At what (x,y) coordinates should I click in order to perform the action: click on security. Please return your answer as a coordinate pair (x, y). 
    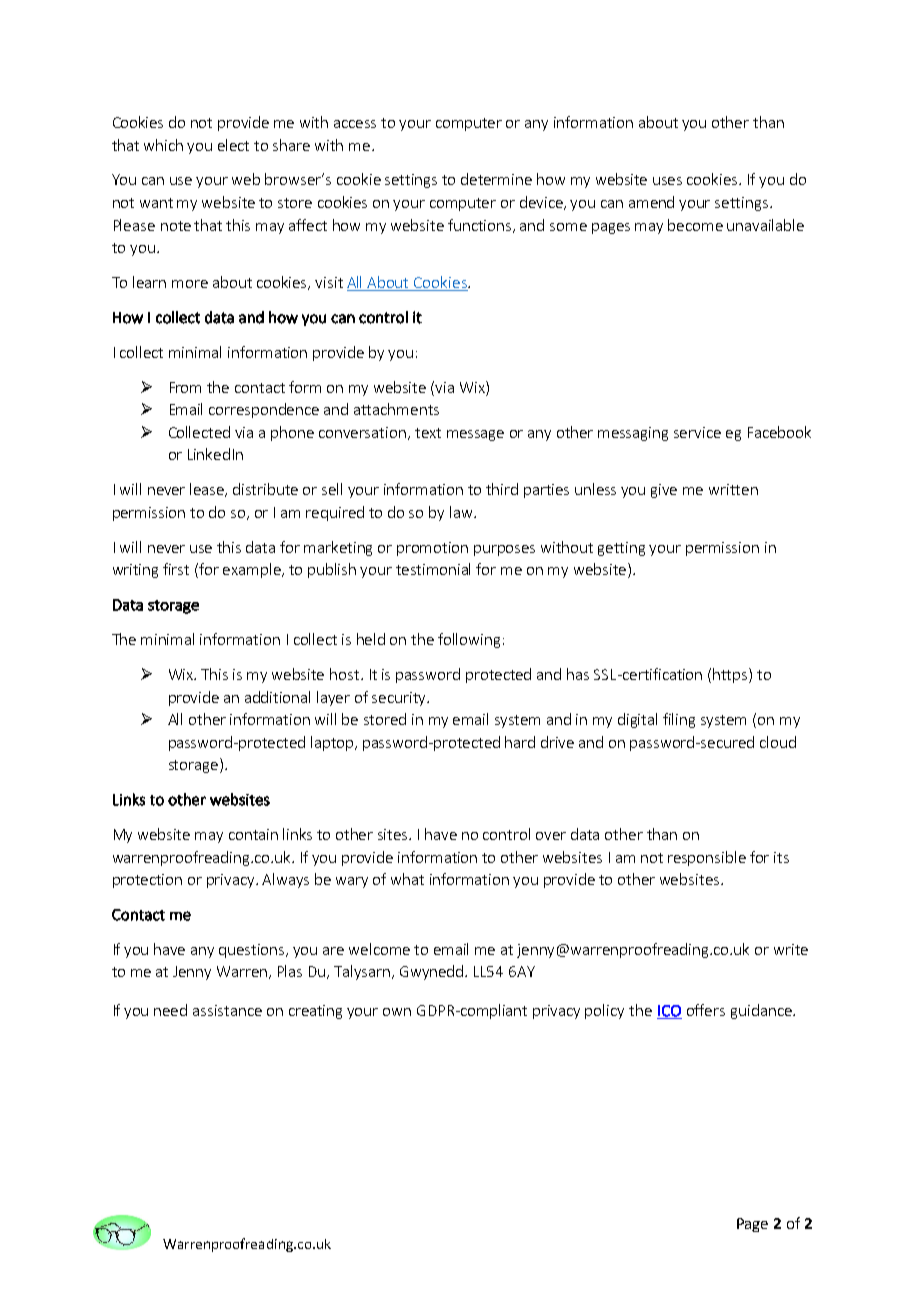
    Looking at the image, I should click on (400, 699).
